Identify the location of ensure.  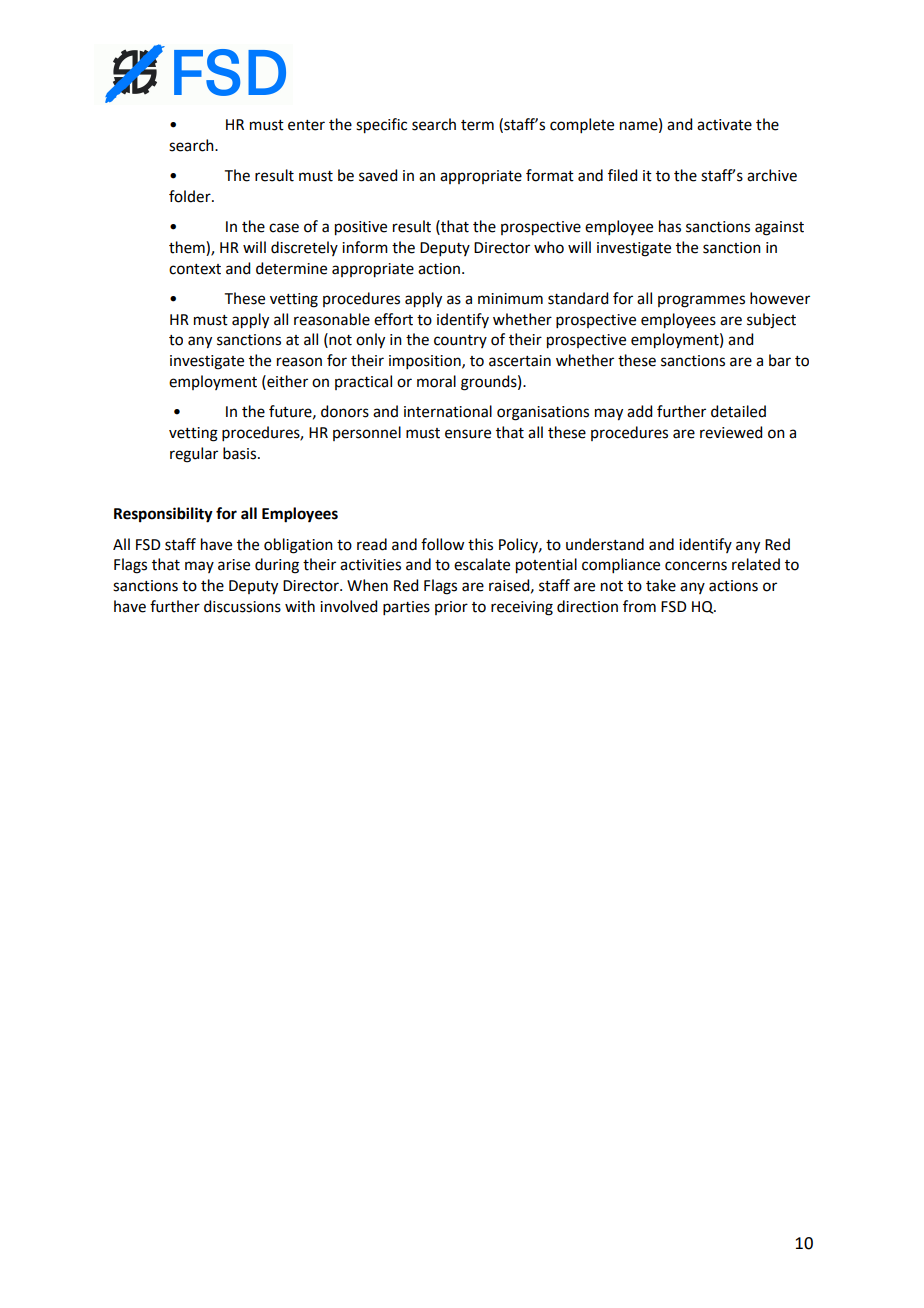
(468, 434).
